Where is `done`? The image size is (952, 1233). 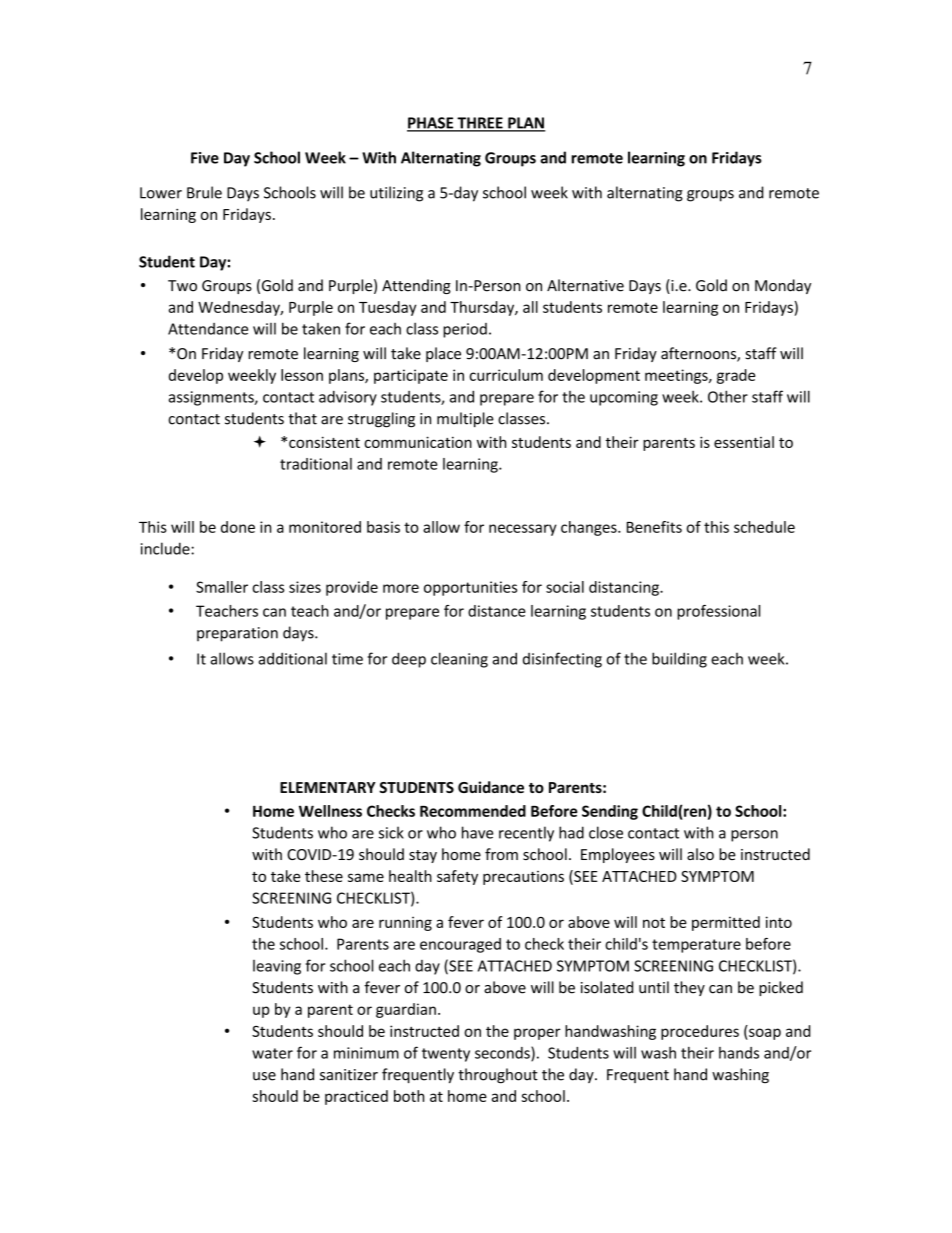 done is located at coordinates (238, 527).
